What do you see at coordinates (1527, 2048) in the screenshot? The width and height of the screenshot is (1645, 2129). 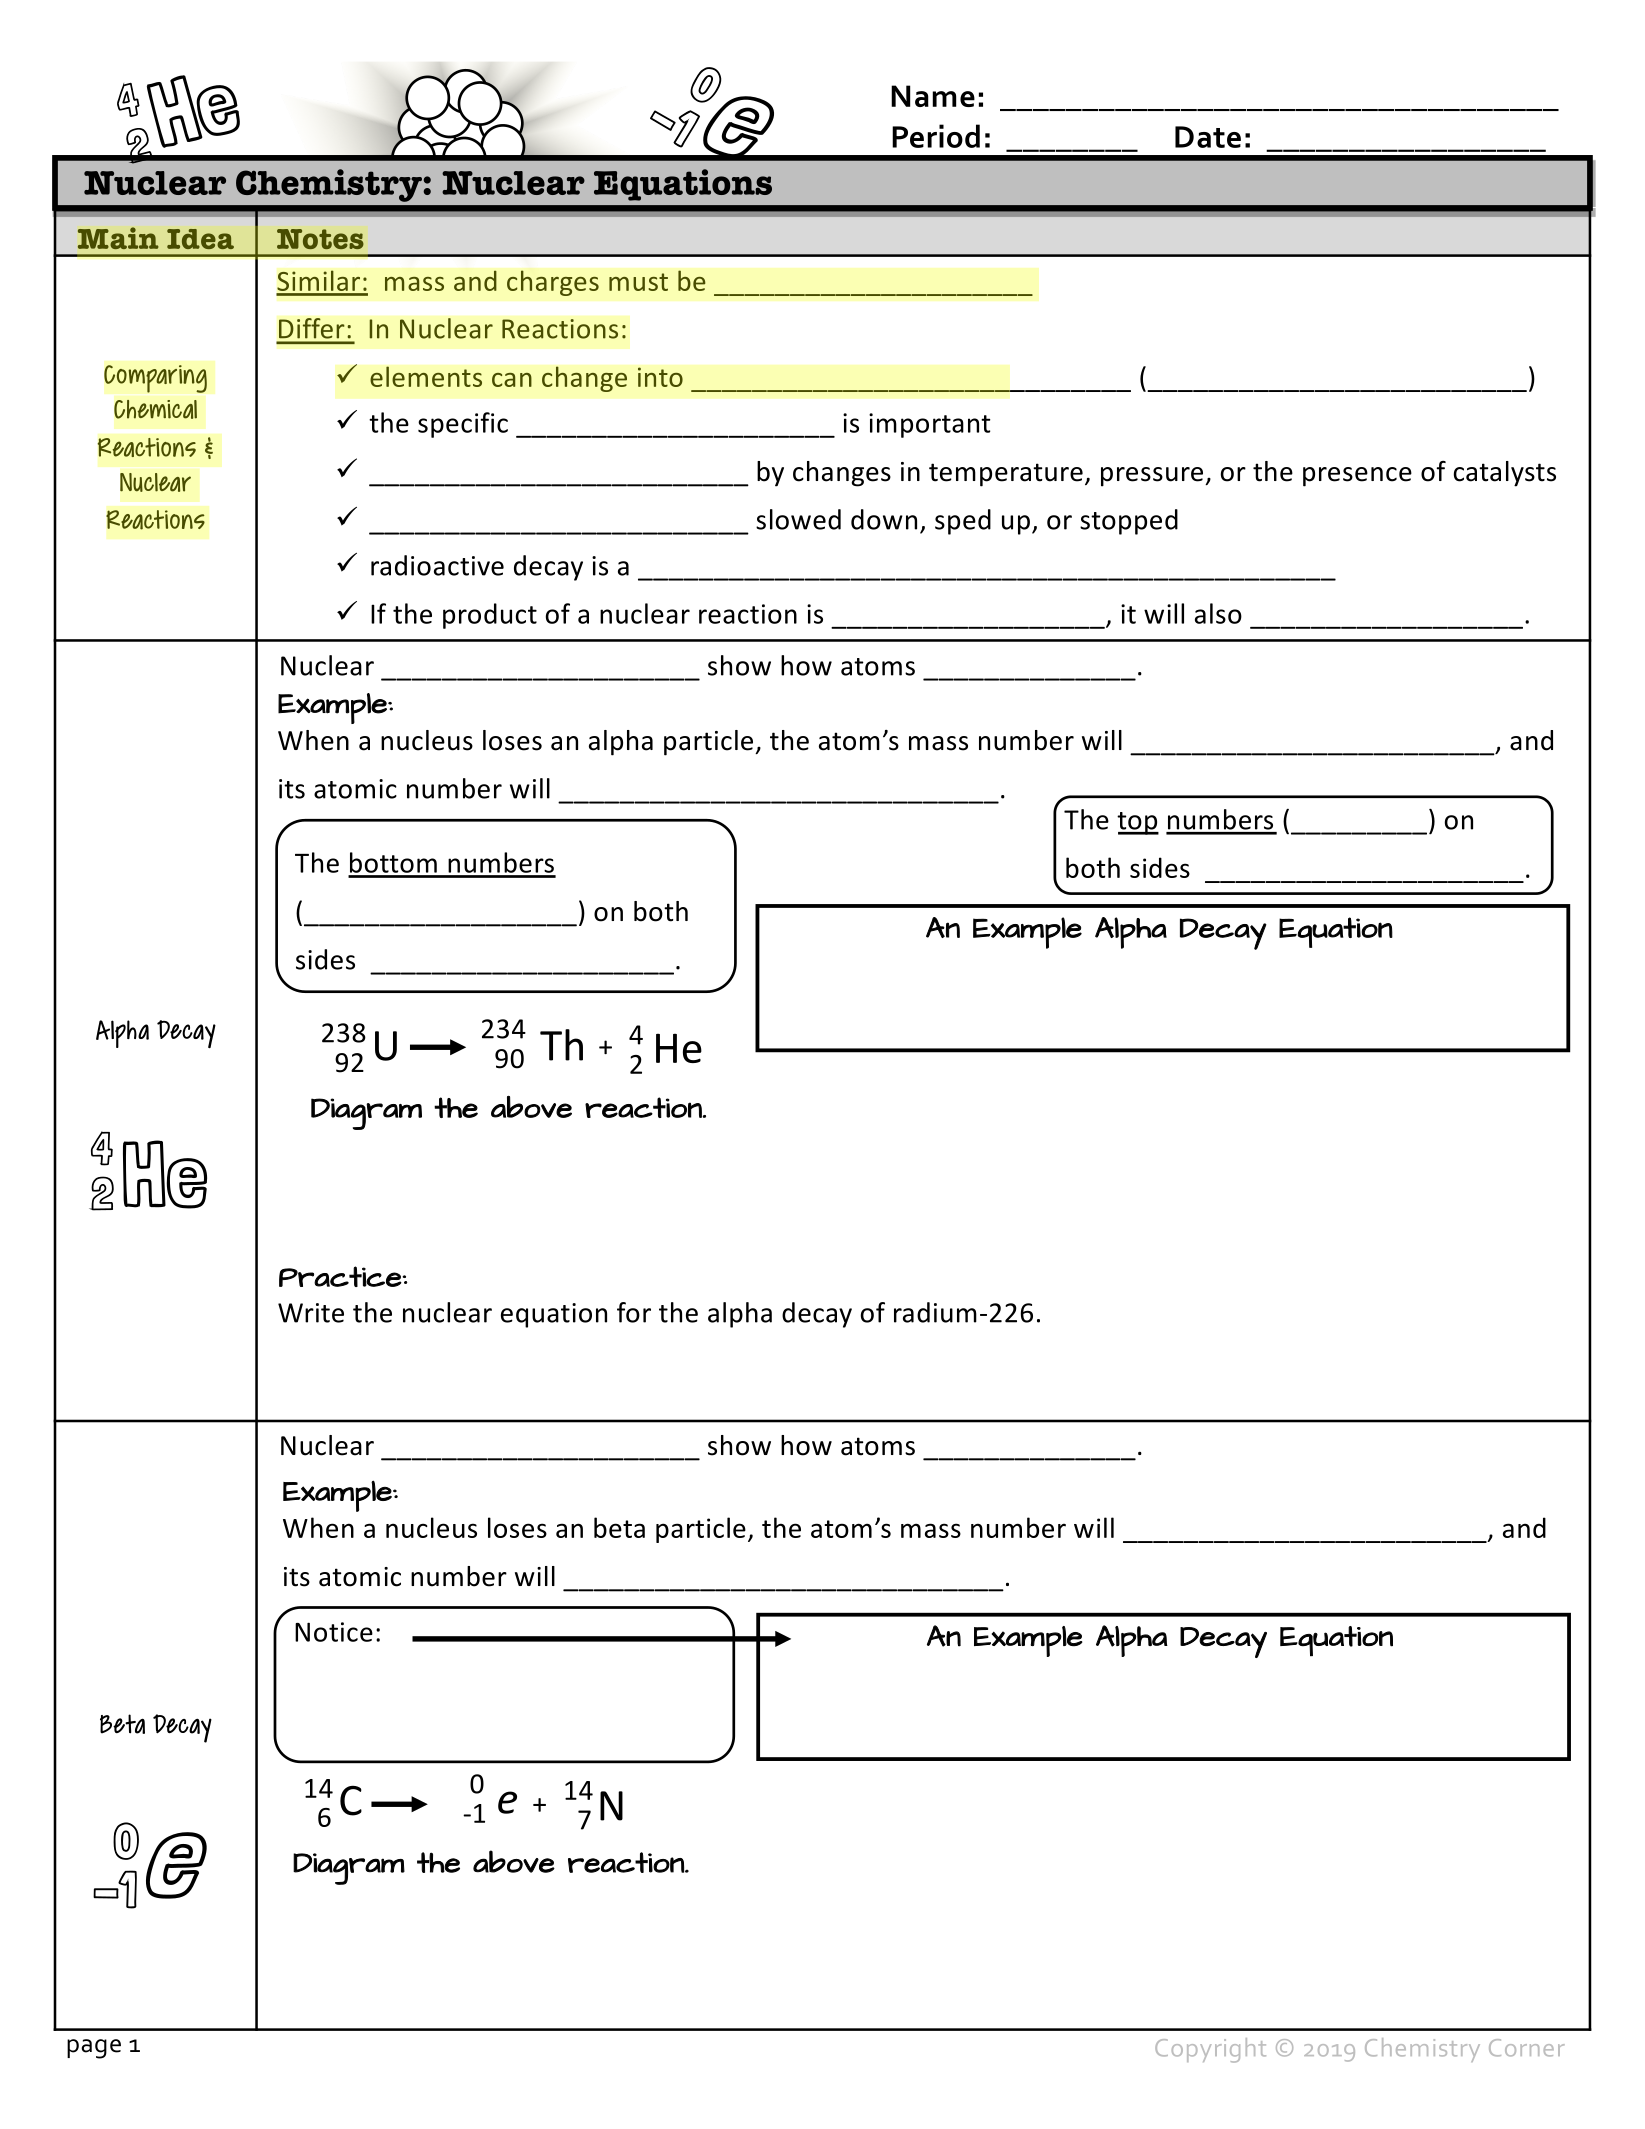 I see `Corner` at bounding box center [1527, 2048].
